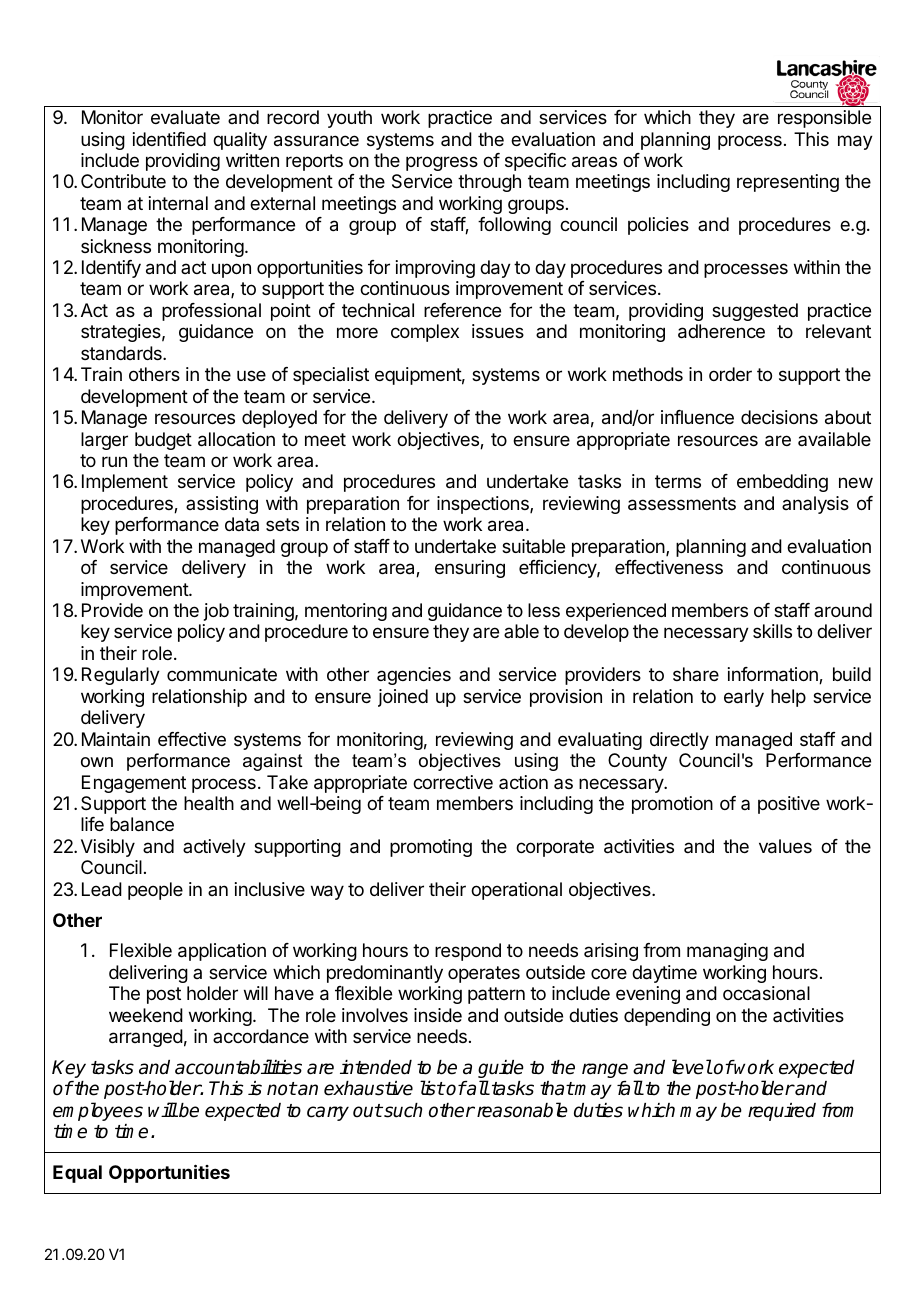 The height and width of the screenshot is (1308, 924). I want to click on people, so click(155, 891).
